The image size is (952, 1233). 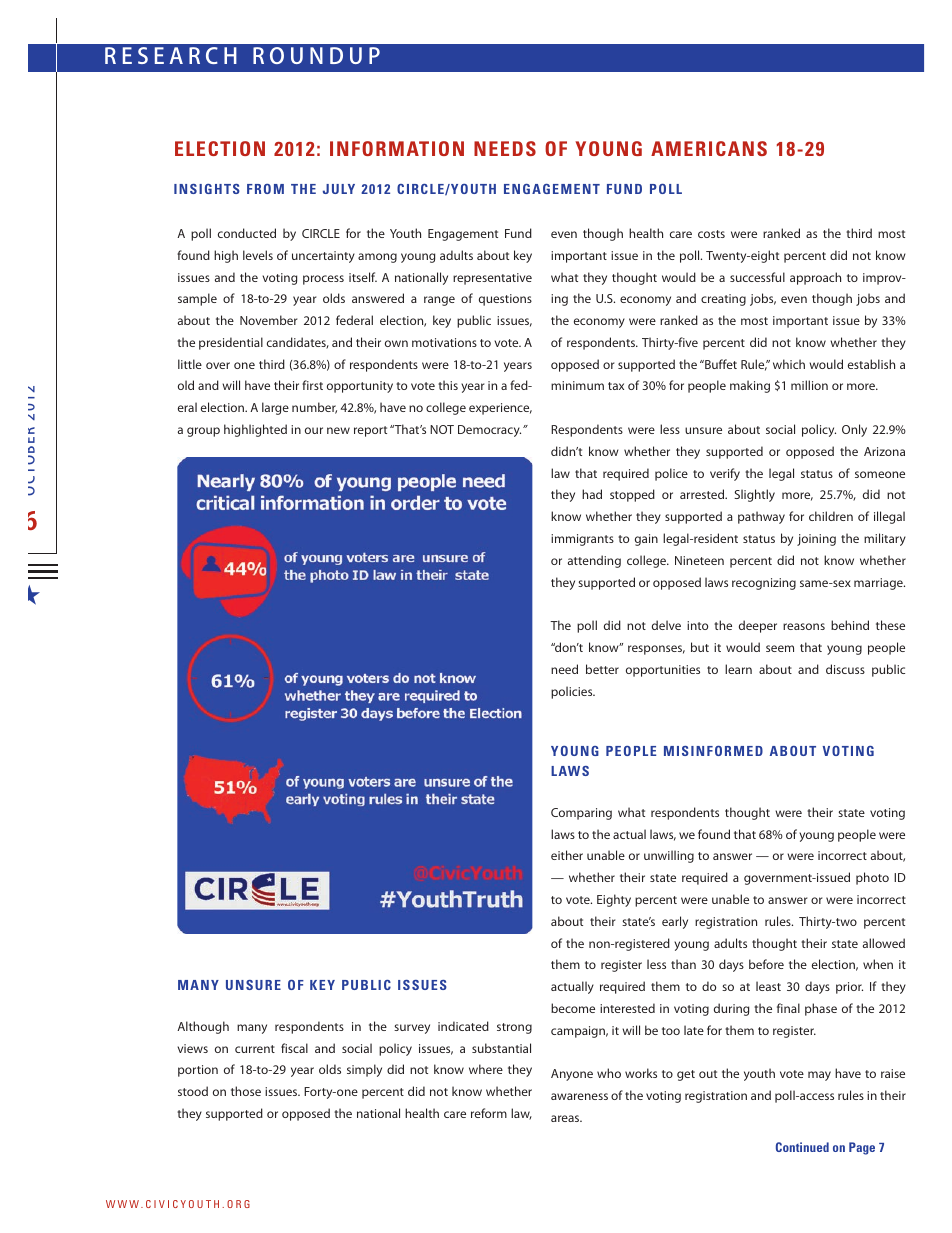 What do you see at coordinates (397, 148) in the image?
I see `INFORMATION` at bounding box center [397, 148].
